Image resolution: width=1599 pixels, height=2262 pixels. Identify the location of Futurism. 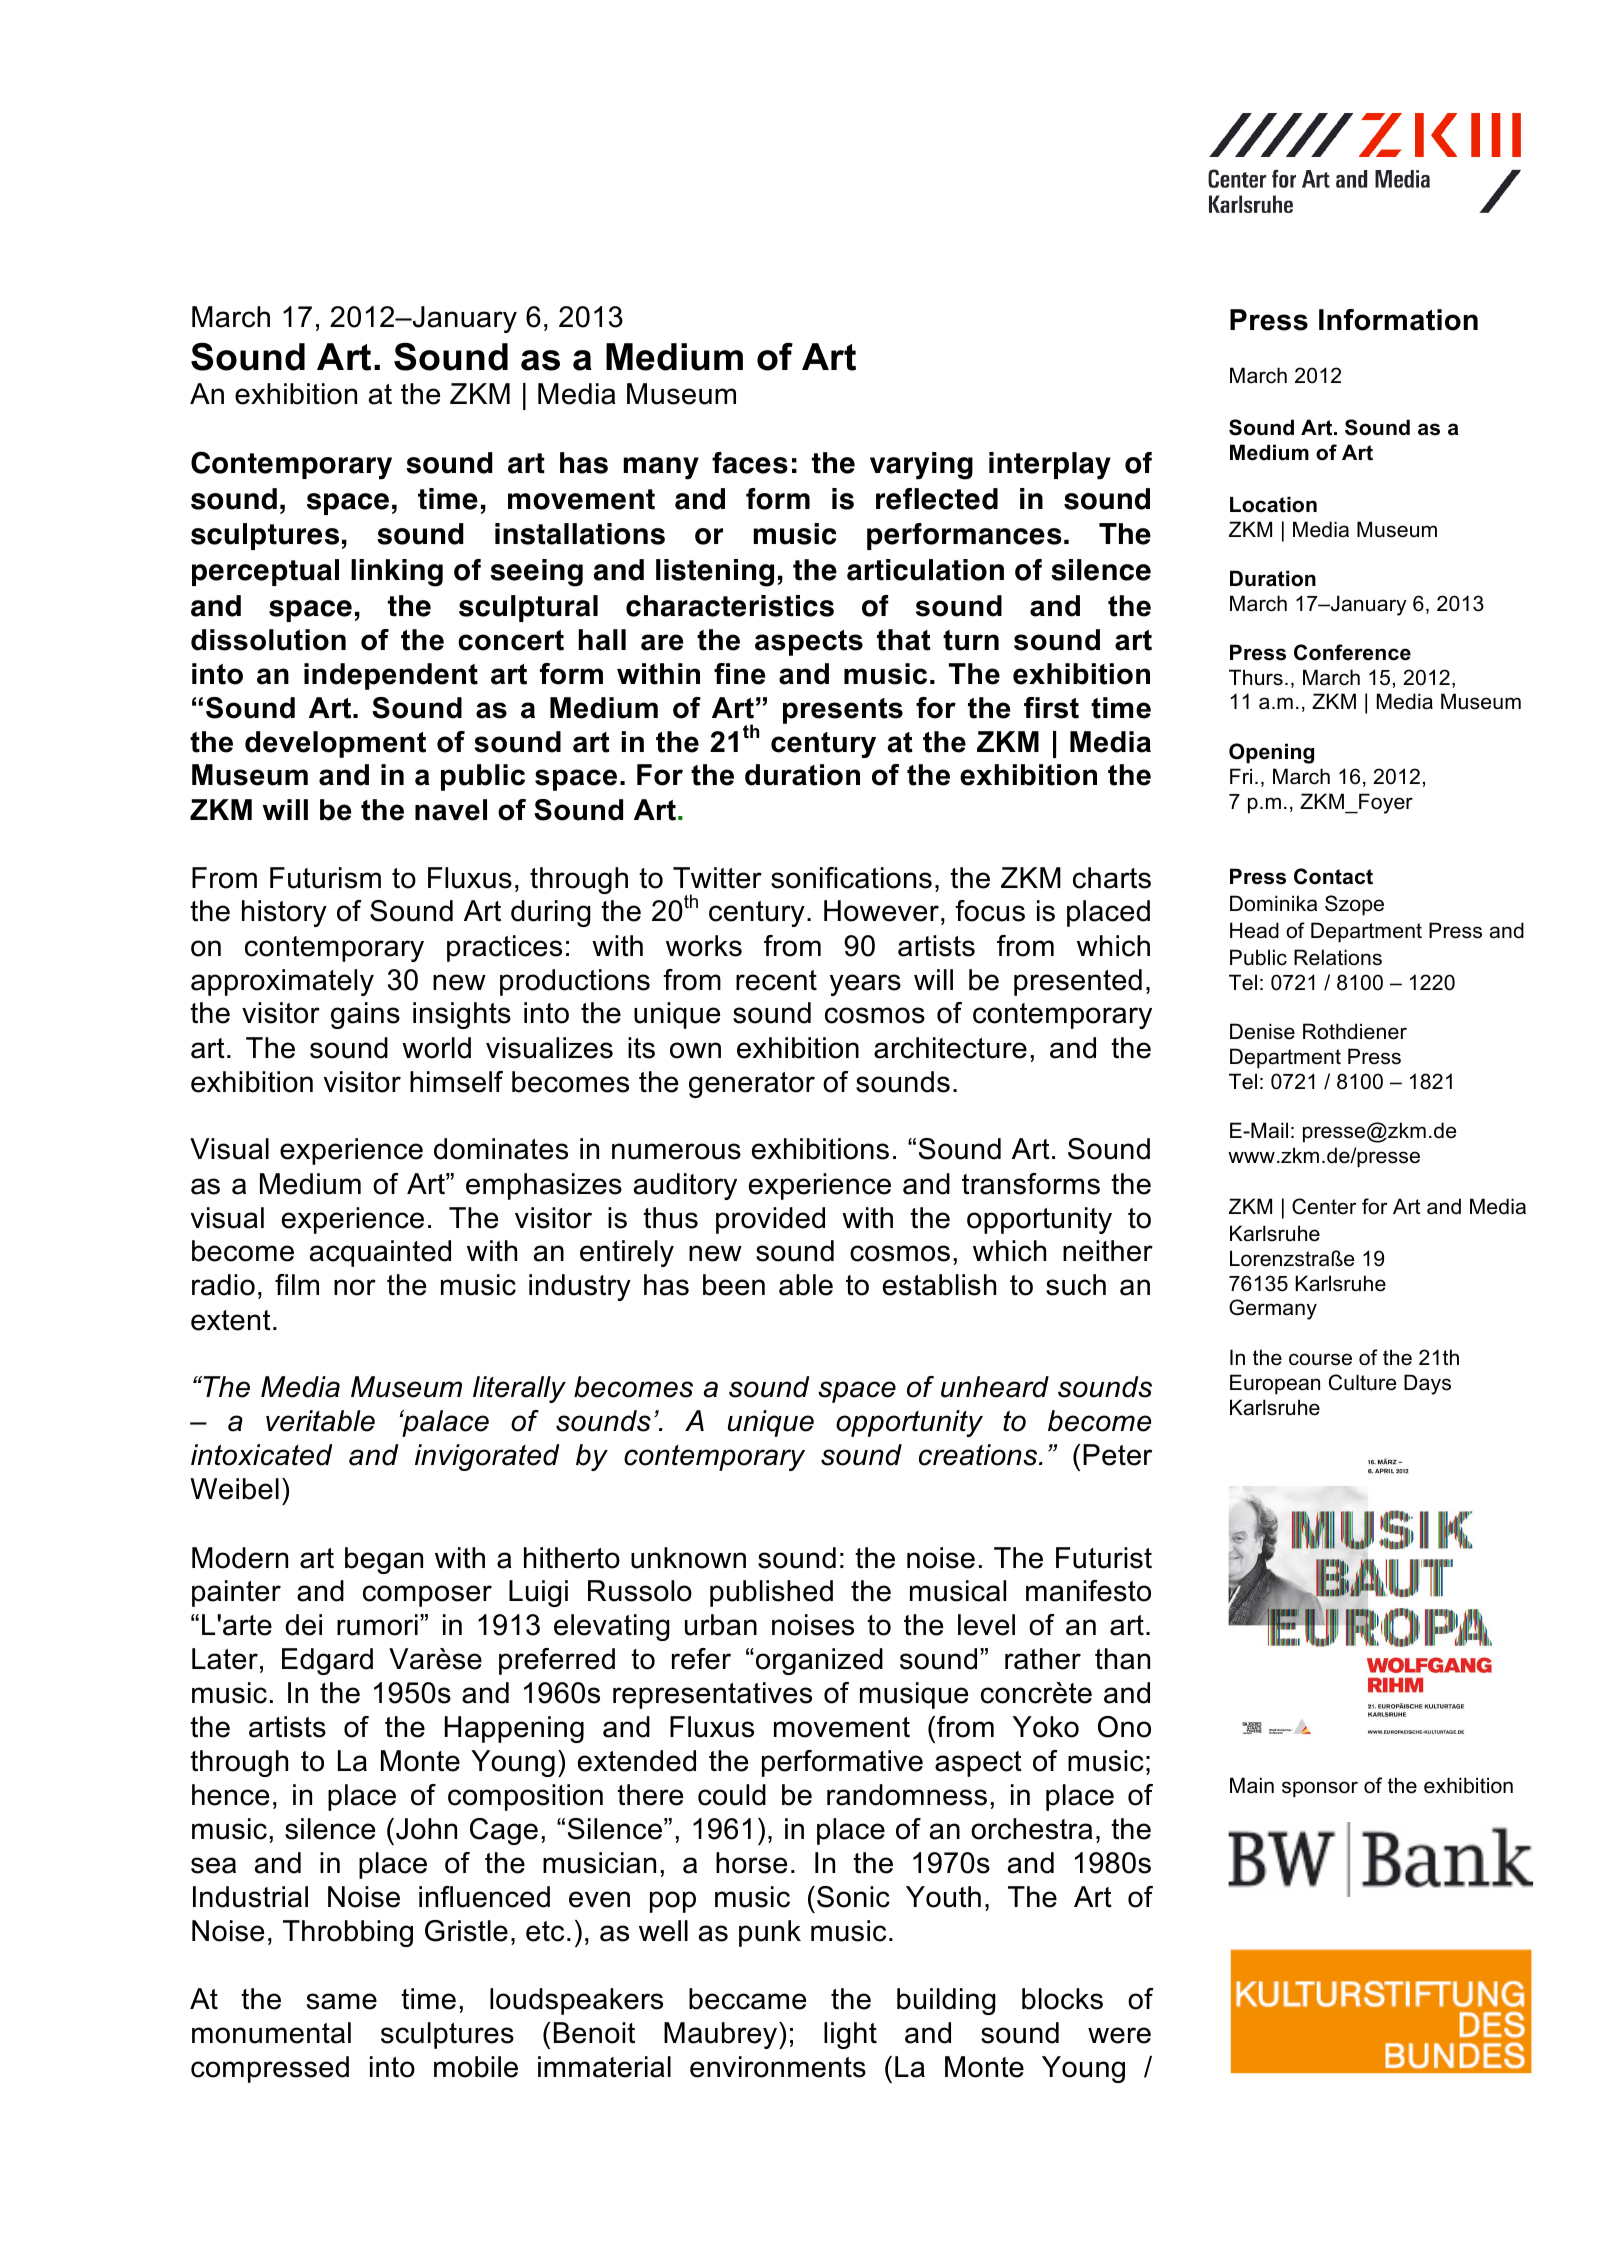
(325, 878).
